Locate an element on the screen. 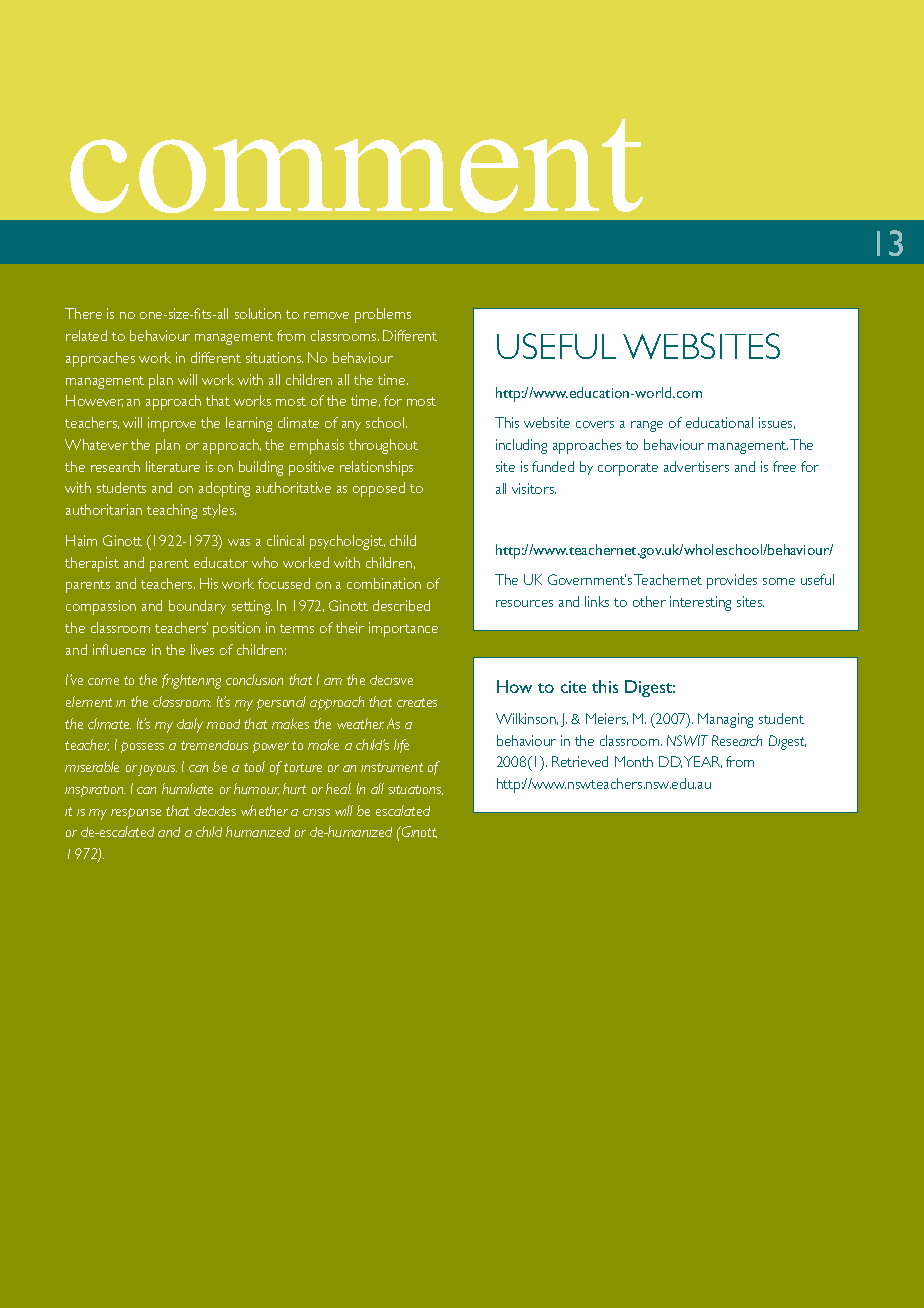 This screenshot has height=1308, width=924. YEAR is located at coordinates (703, 762).
